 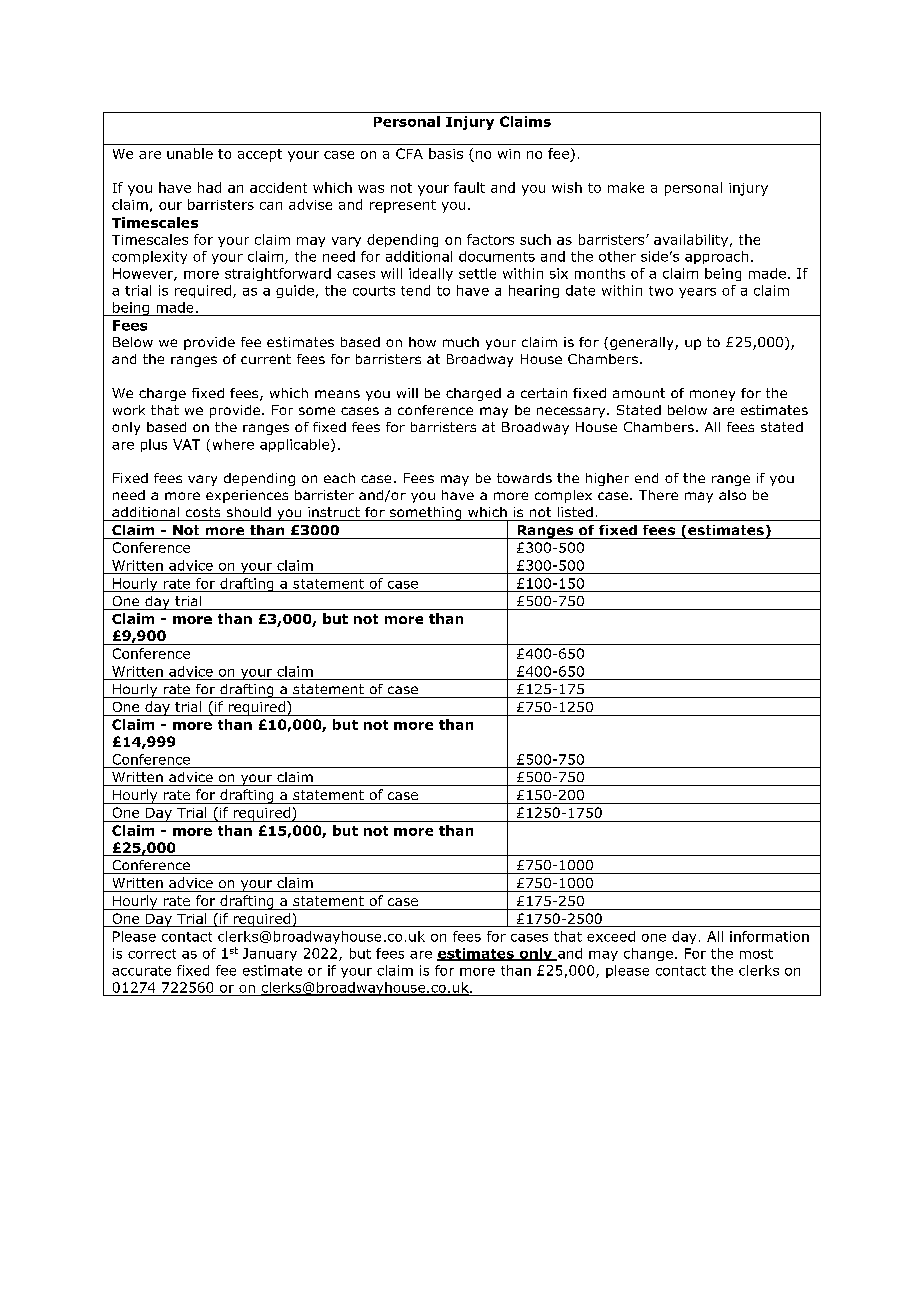 What do you see at coordinates (334, 512) in the document?
I see `instruct` at bounding box center [334, 512].
